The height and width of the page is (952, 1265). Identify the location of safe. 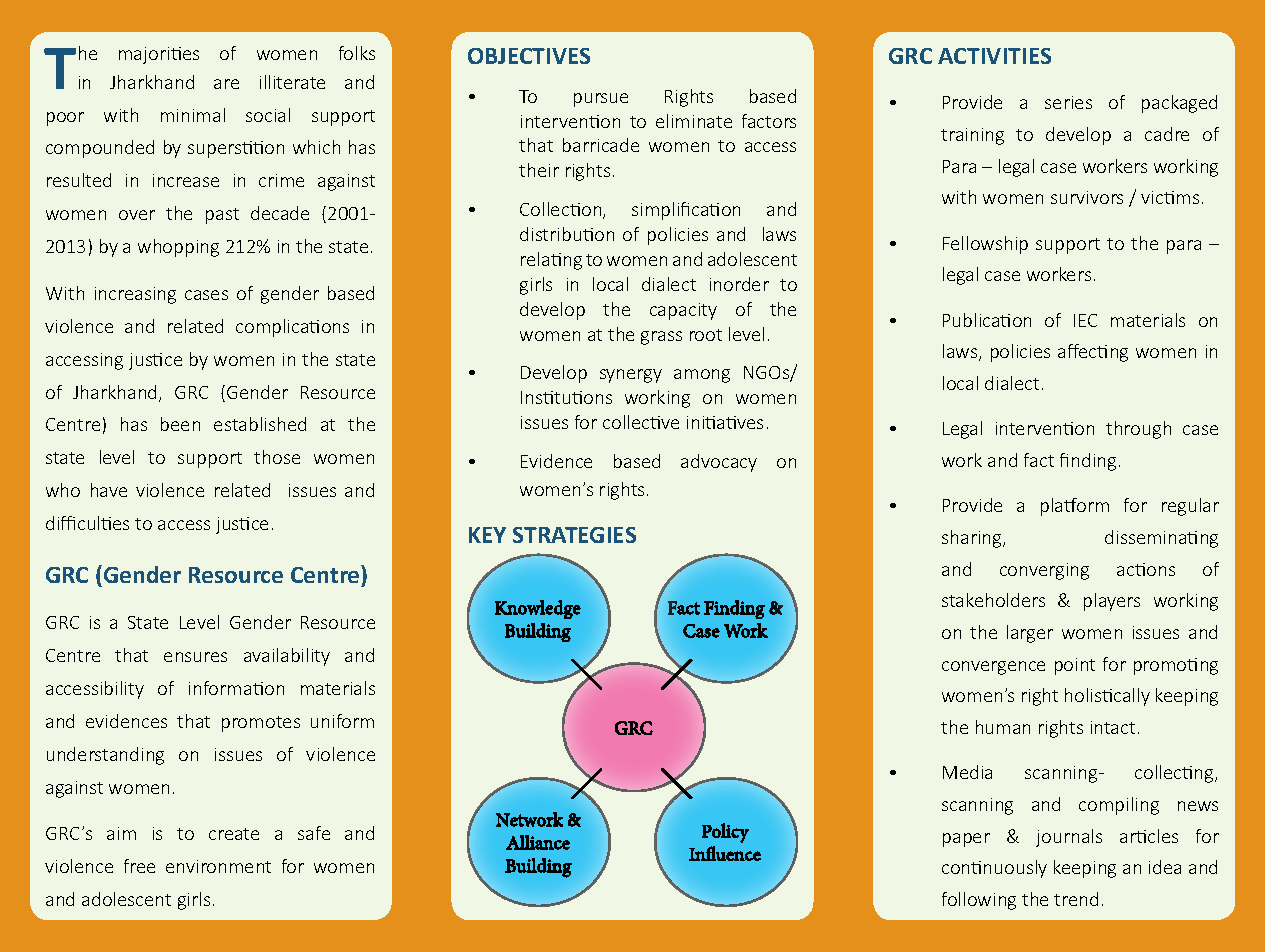
(314, 833).
